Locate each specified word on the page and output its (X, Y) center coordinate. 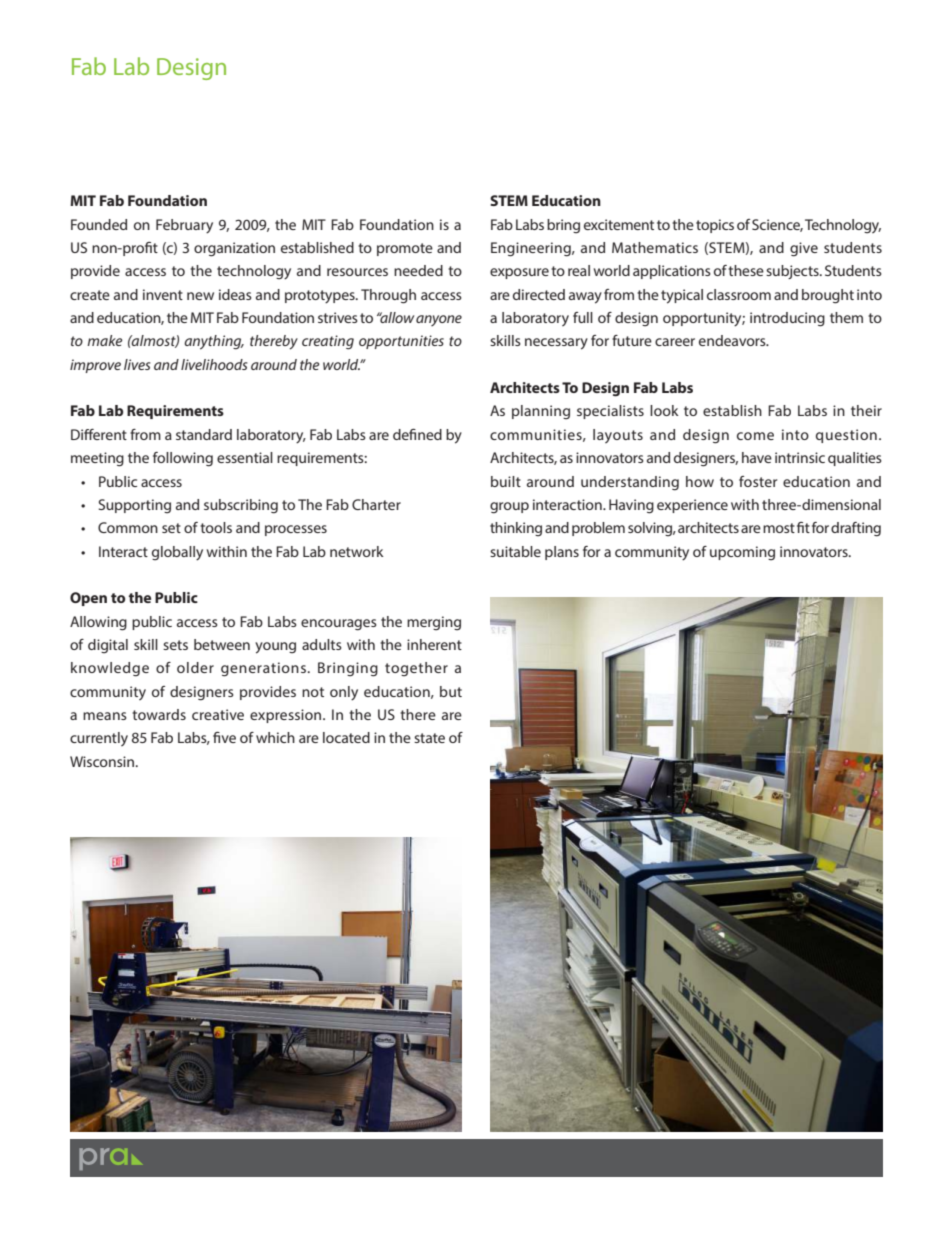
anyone (439, 320)
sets (175, 645)
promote (405, 249)
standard (204, 434)
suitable (515, 551)
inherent (434, 644)
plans (562, 553)
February (184, 226)
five (224, 737)
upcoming (742, 553)
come (755, 436)
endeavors (733, 340)
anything (214, 342)
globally (177, 553)
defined (417, 434)
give (804, 249)
